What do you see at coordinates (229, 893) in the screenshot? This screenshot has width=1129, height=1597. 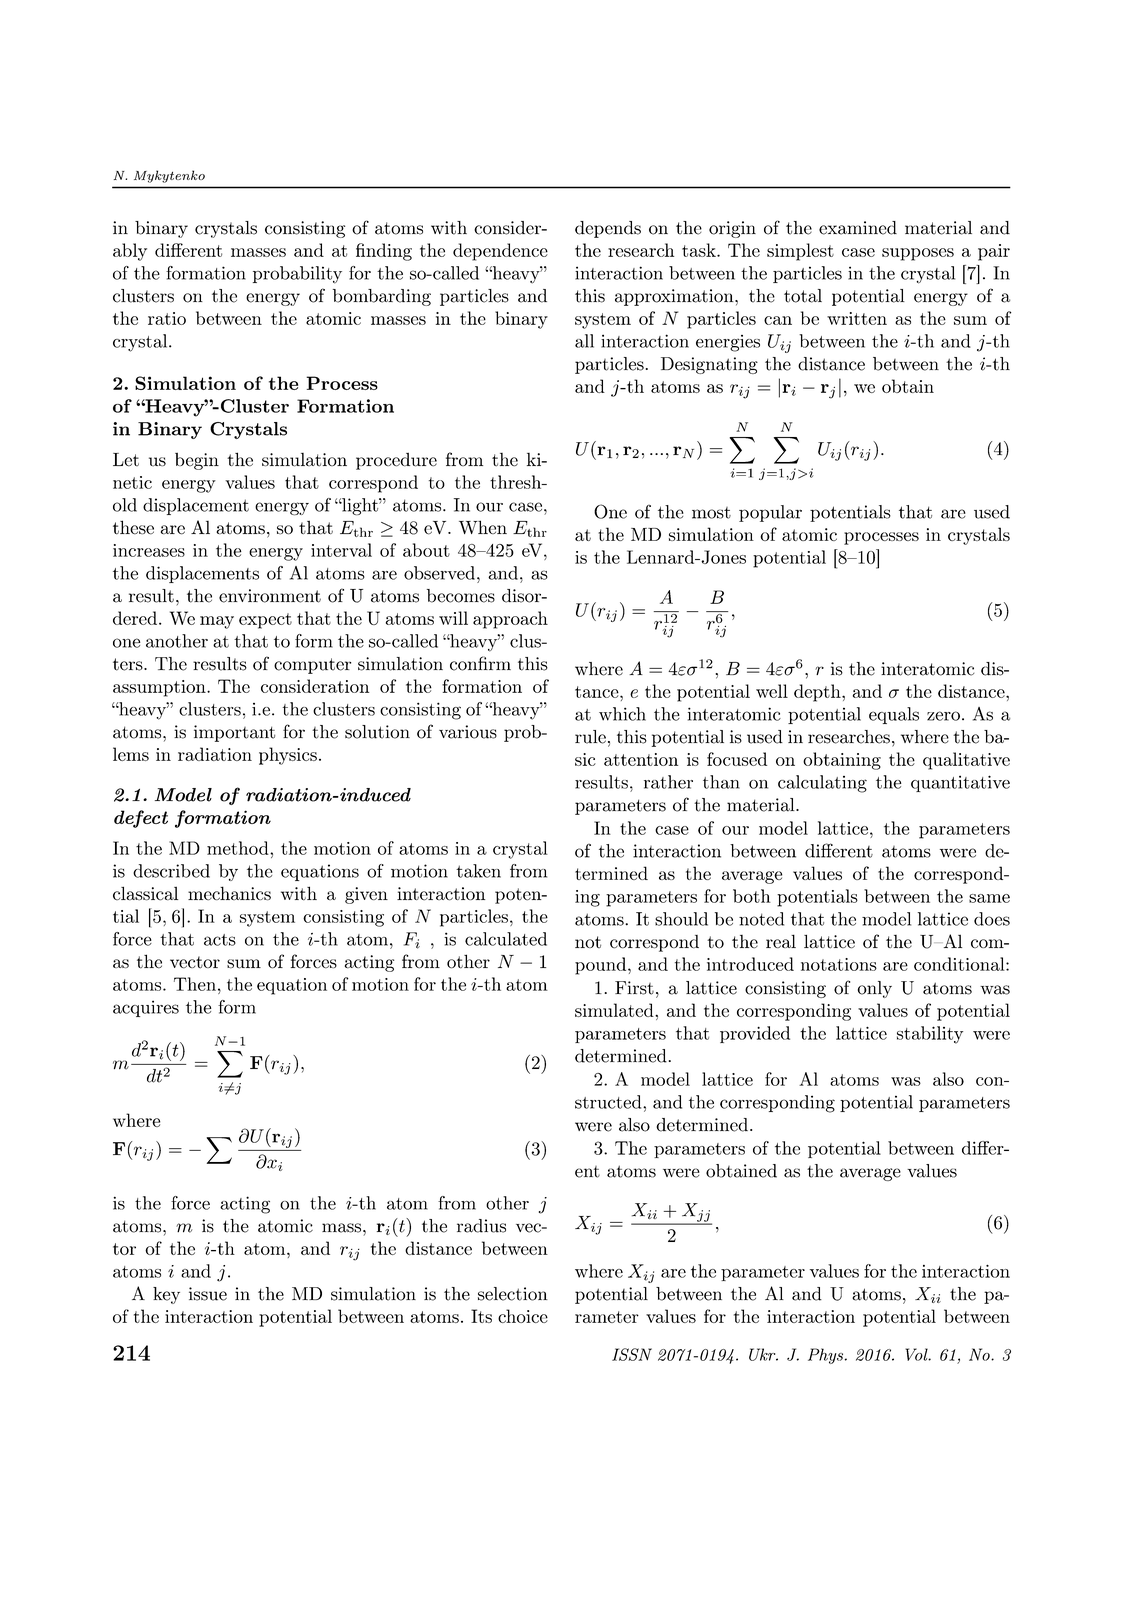 I see `mechanics` at bounding box center [229, 893].
